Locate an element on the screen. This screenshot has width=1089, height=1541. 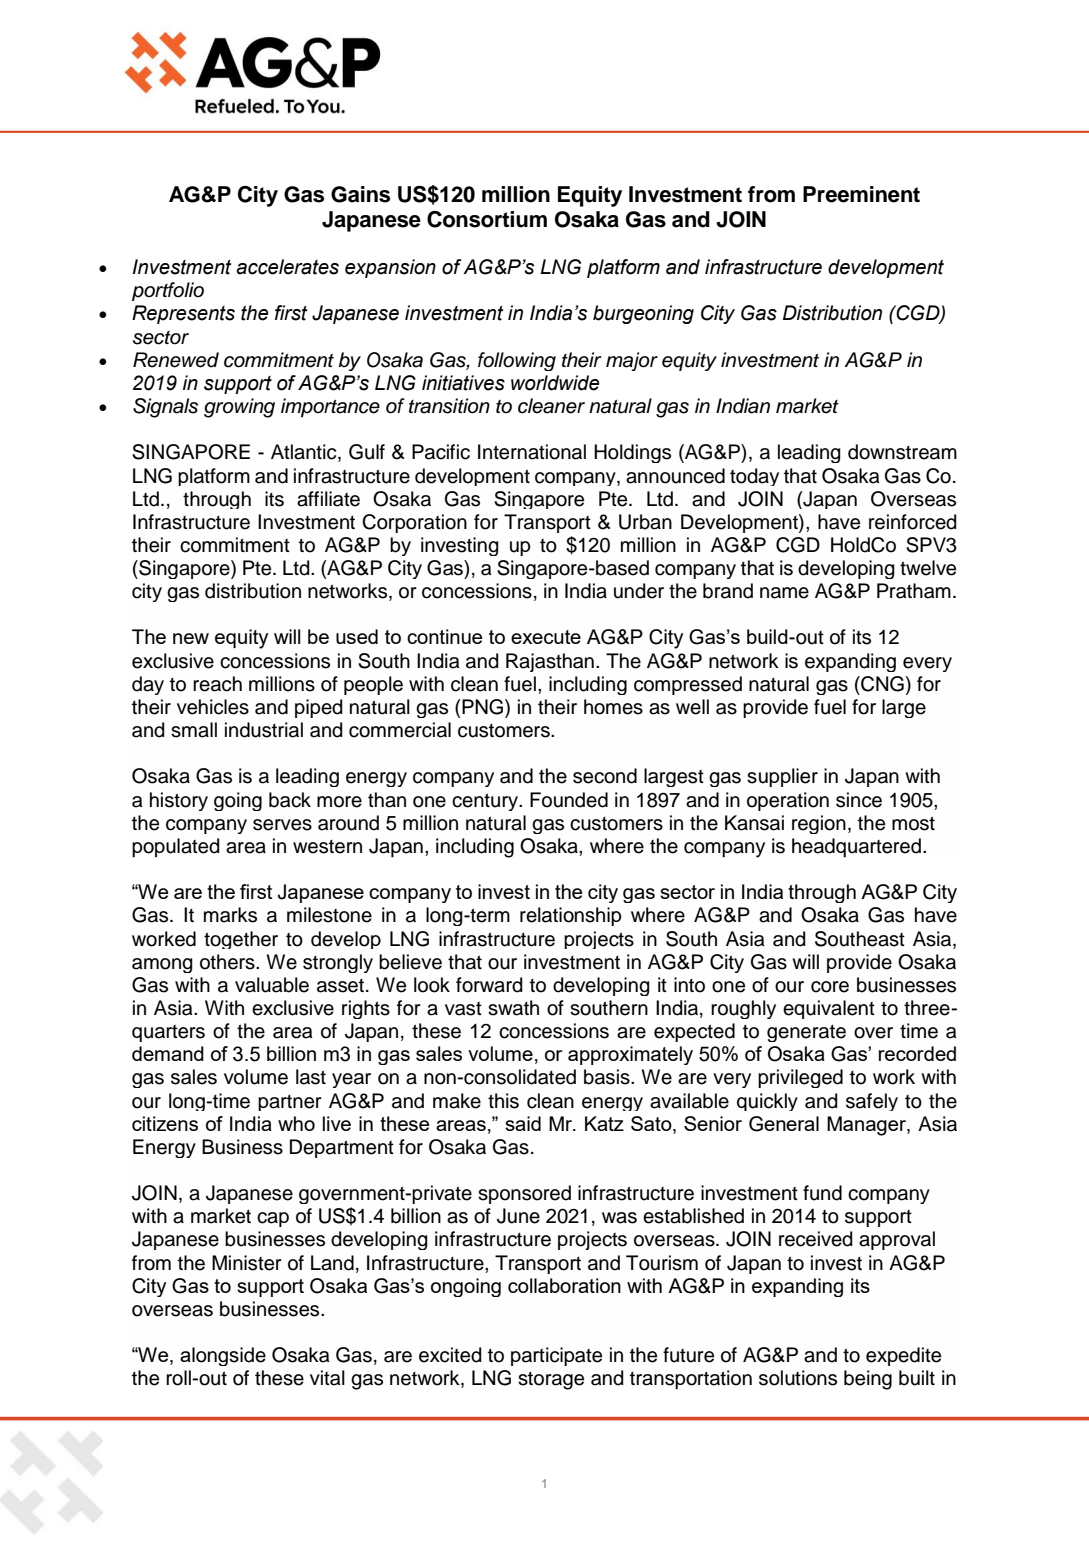
used is located at coordinates (357, 636).
